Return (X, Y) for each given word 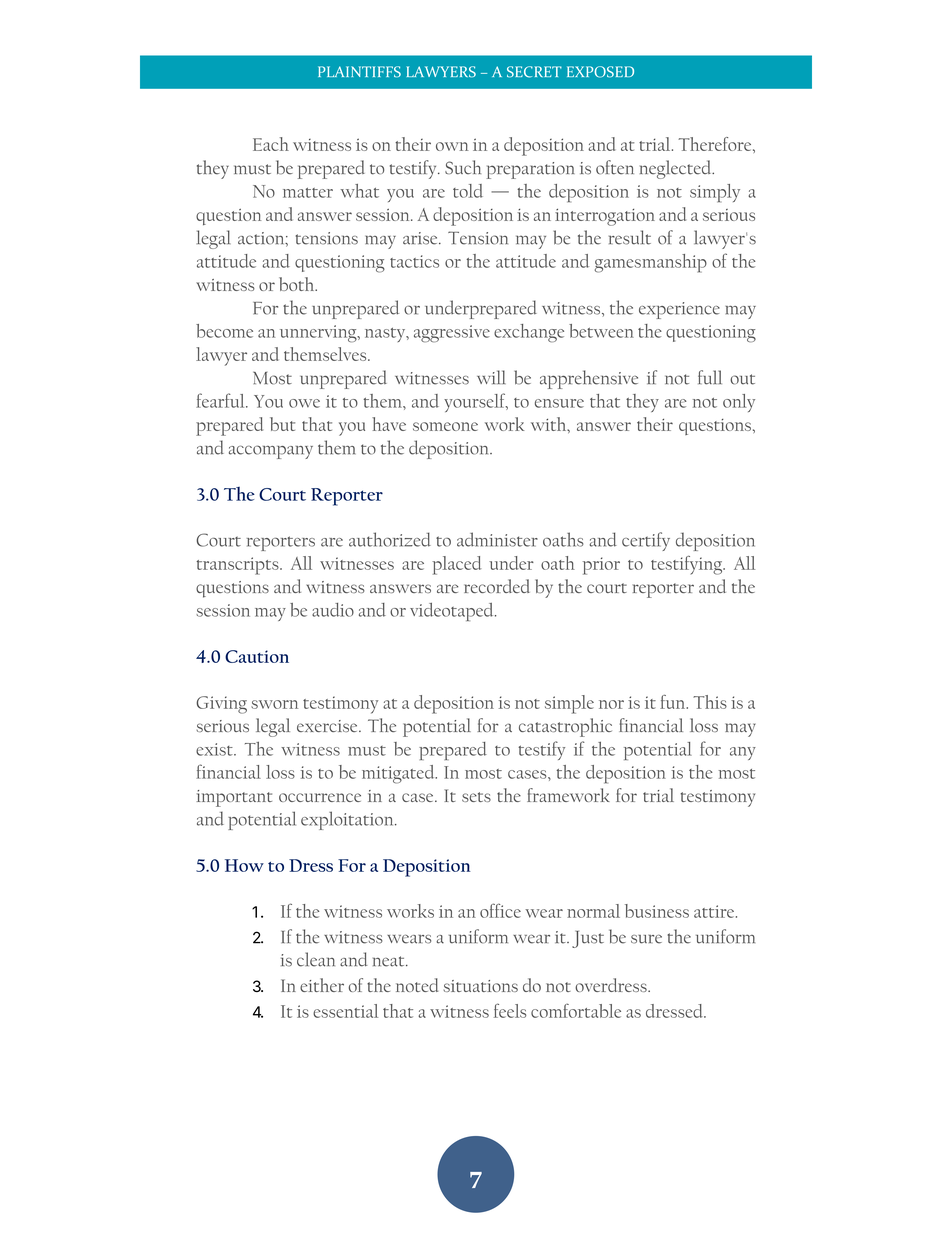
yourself (476, 402)
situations (480, 986)
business (657, 911)
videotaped (453, 612)
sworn (274, 704)
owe (304, 403)
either (322, 985)
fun (674, 702)
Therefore (716, 144)
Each (271, 144)
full (710, 377)
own (452, 146)
